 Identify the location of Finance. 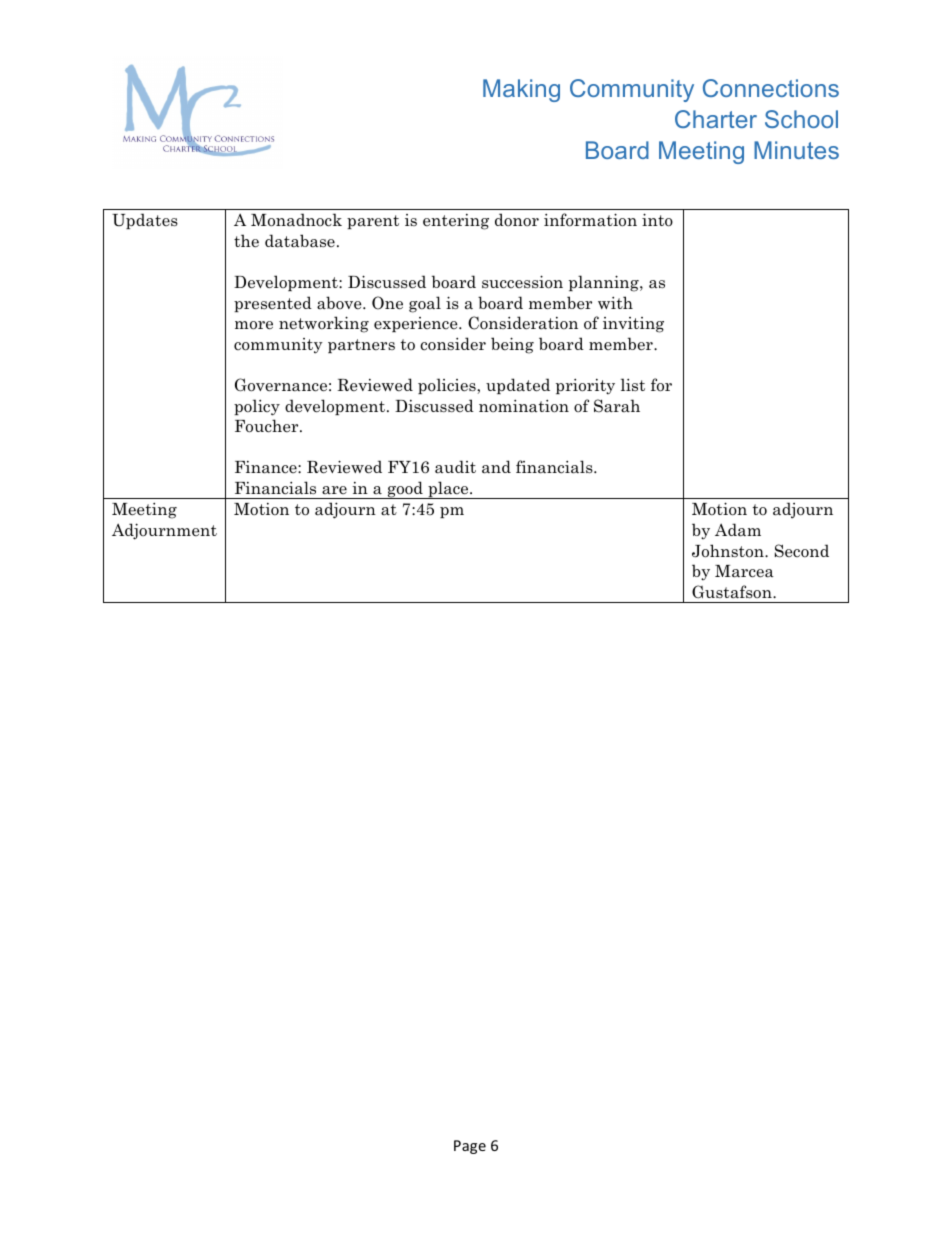
(267, 467).
